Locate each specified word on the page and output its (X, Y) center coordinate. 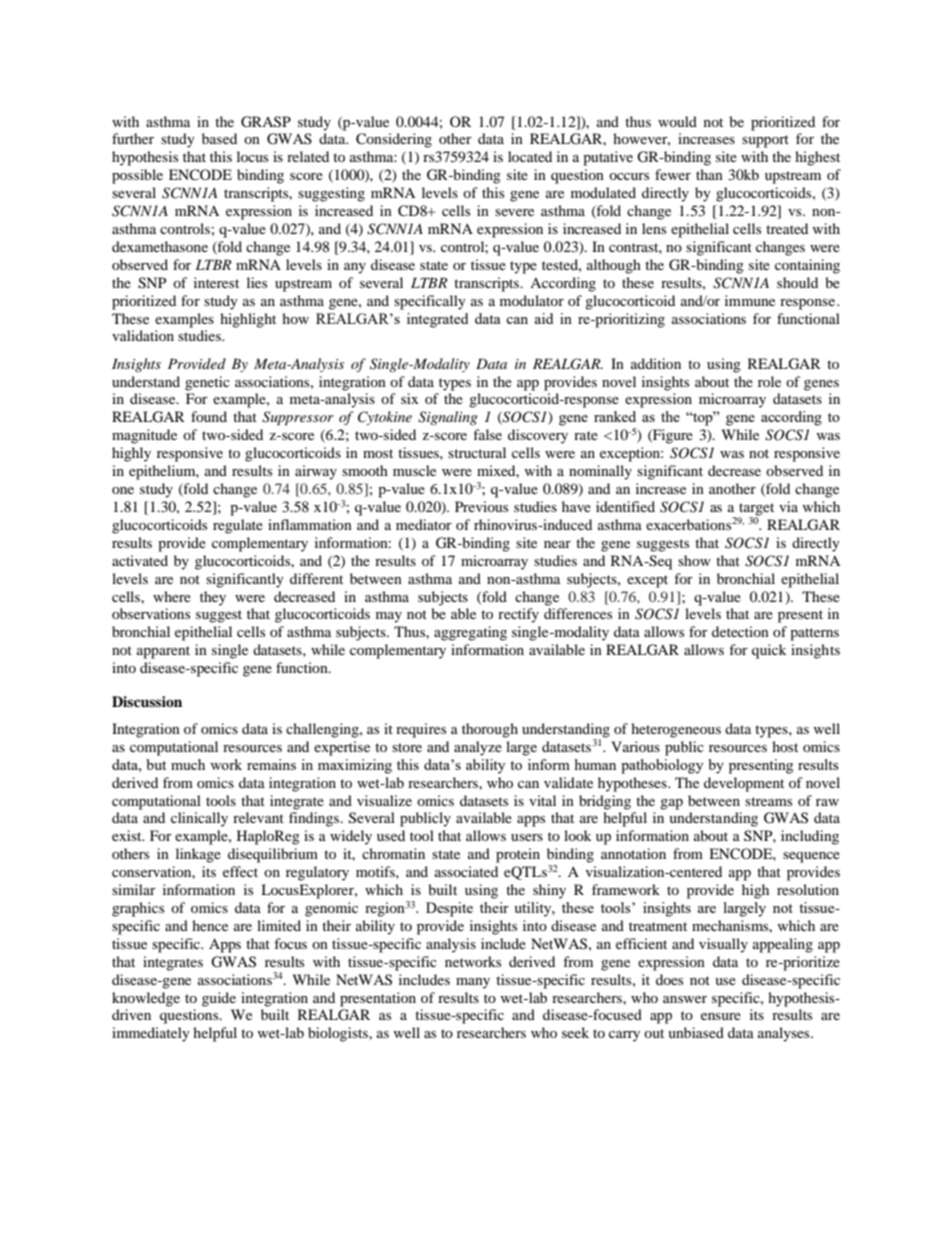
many (473, 983)
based (219, 138)
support (765, 141)
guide (219, 999)
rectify (518, 615)
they (213, 598)
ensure (721, 1016)
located (530, 156)
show (694, 560)
